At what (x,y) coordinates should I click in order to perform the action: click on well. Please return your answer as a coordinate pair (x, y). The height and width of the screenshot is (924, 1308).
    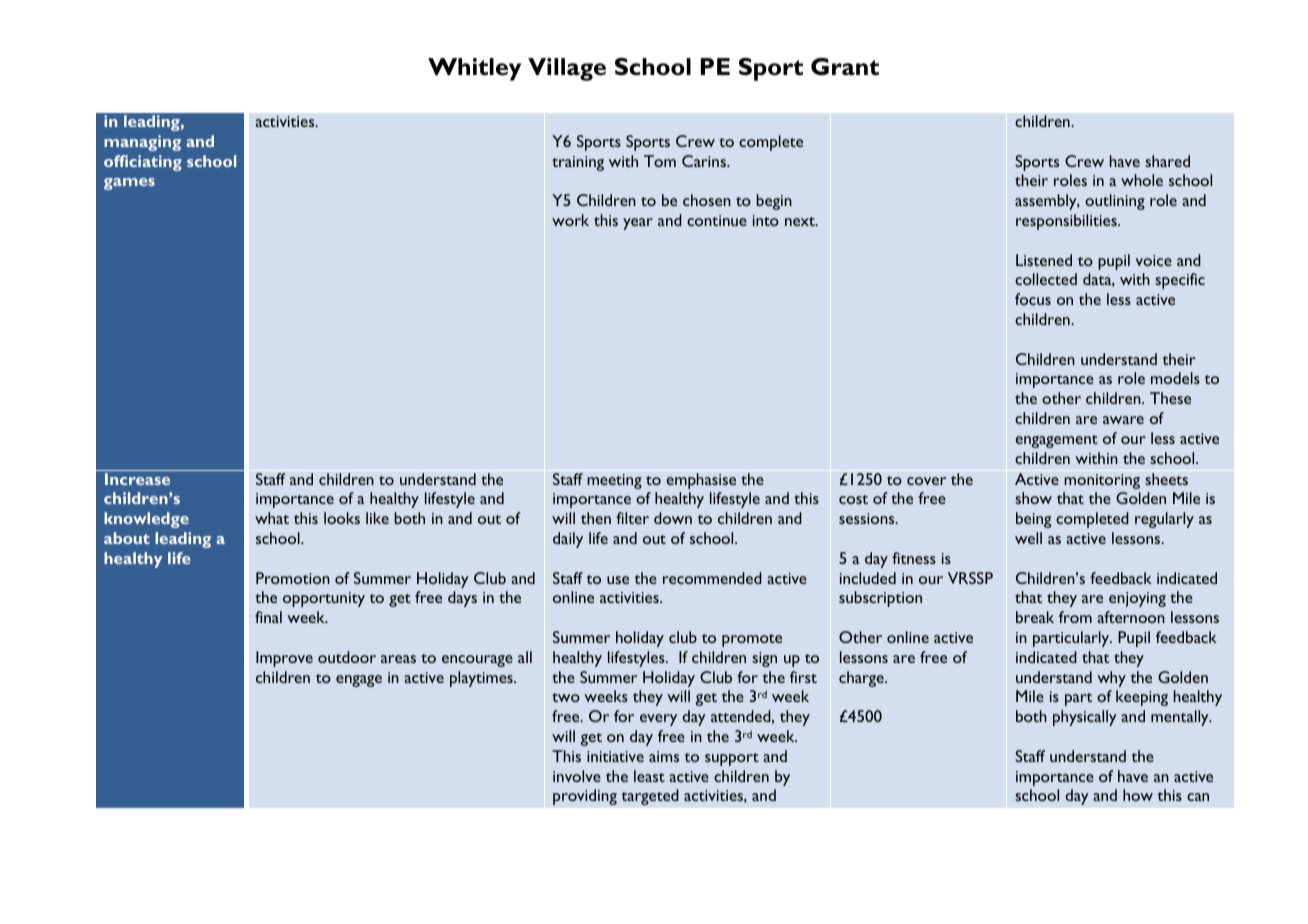
    Looking at the image, I should click on (1028, 538).
